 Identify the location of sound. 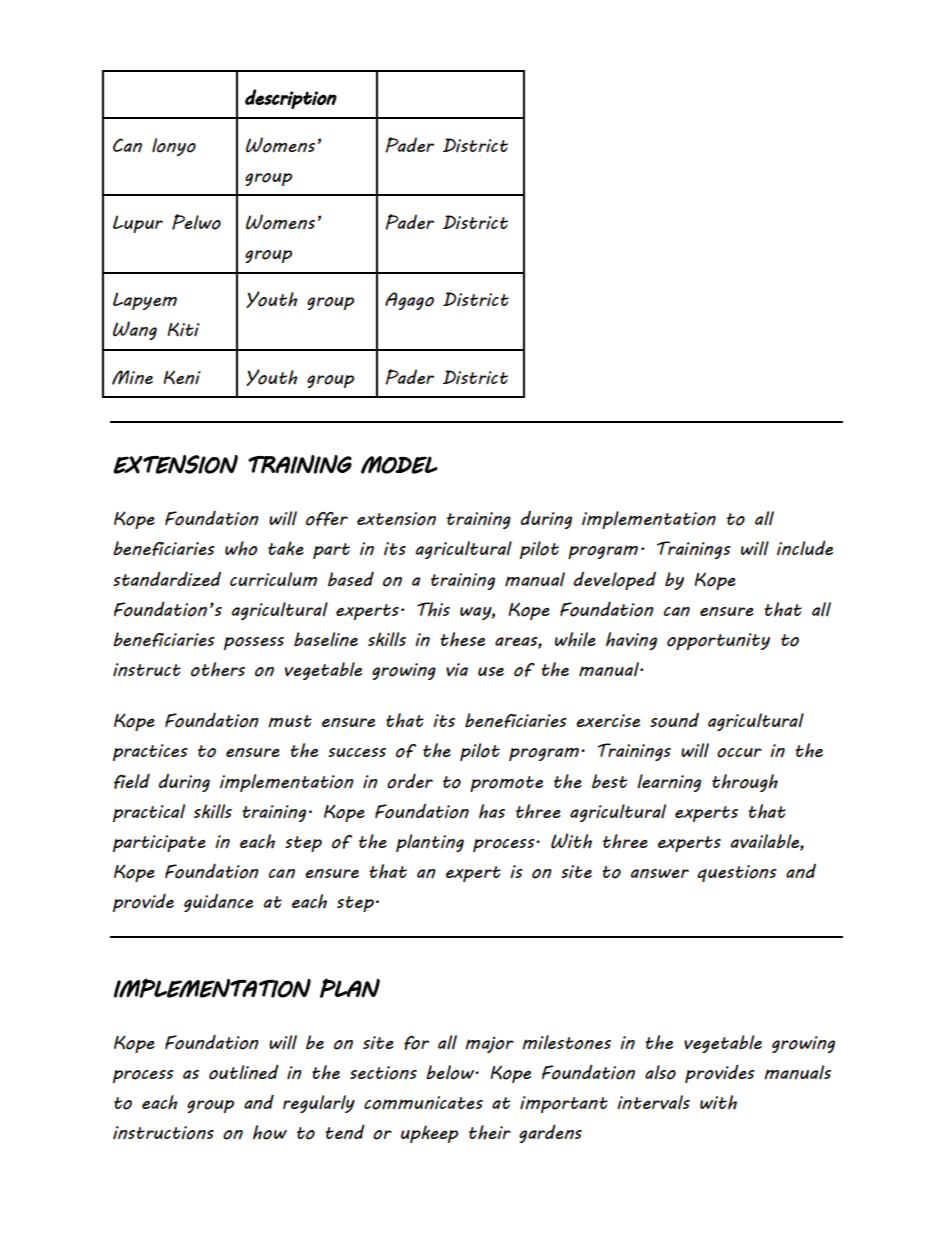
(674, 720).
